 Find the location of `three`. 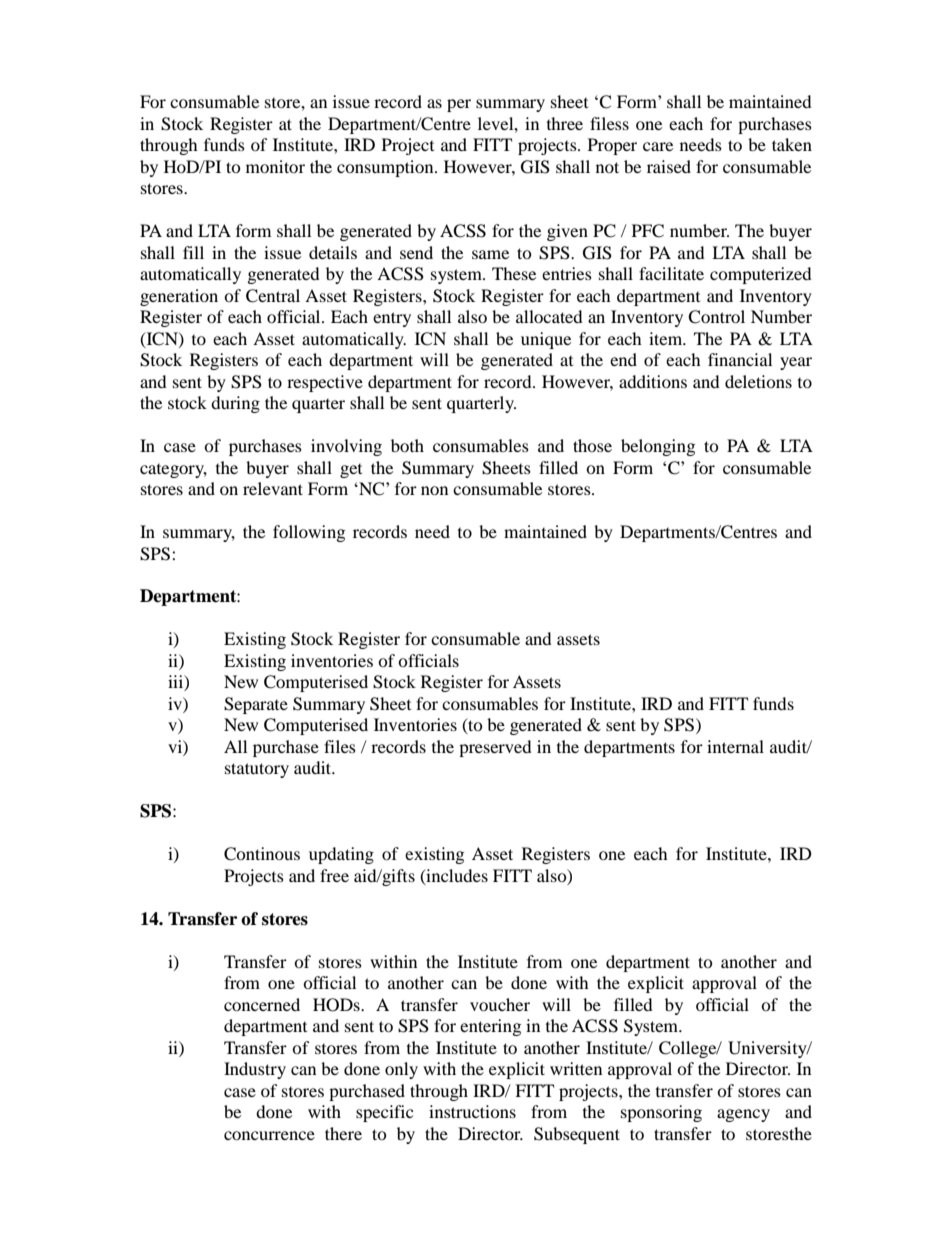

three is located at coordinates (565, 123).
